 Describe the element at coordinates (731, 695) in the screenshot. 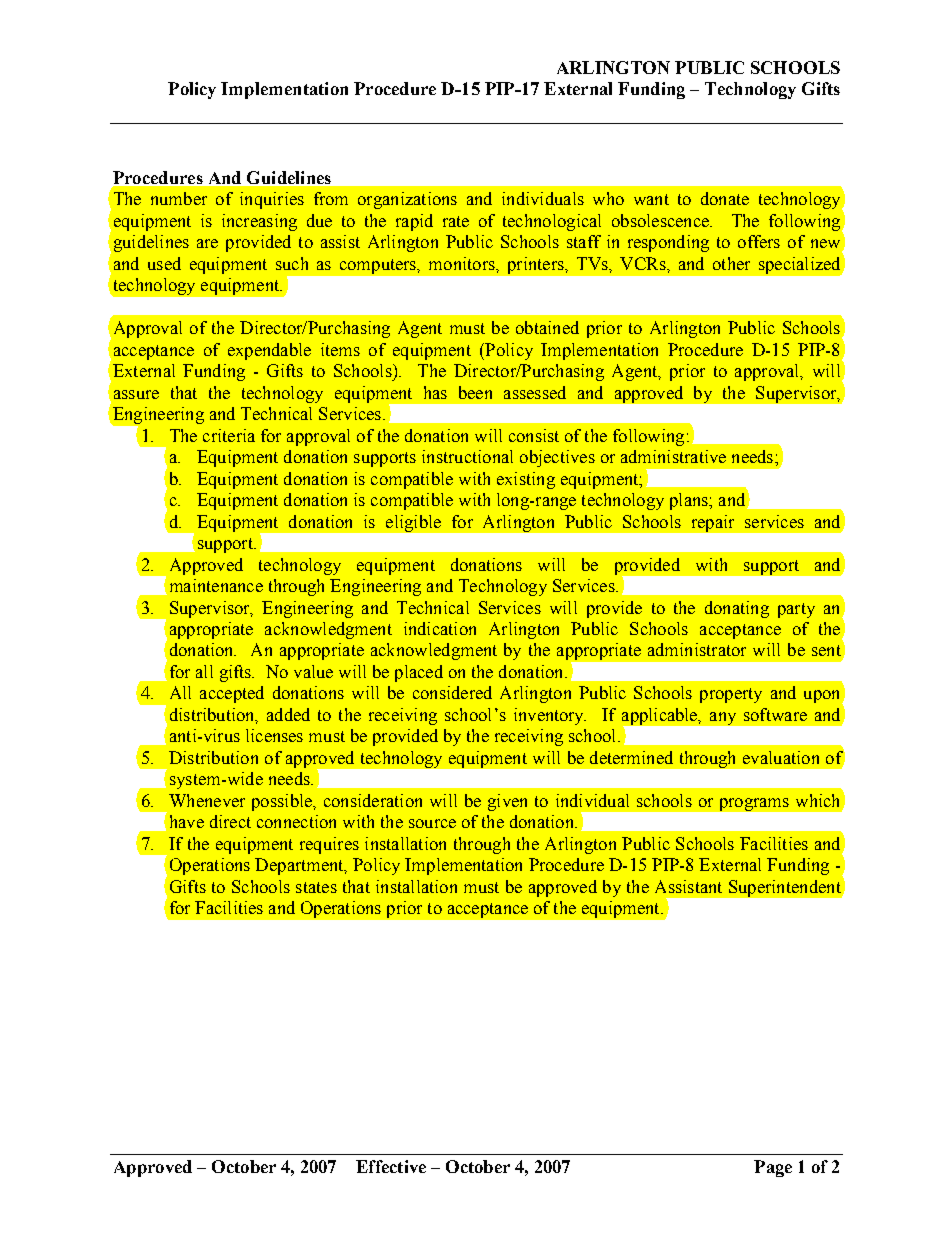

I see `property` at that location.
